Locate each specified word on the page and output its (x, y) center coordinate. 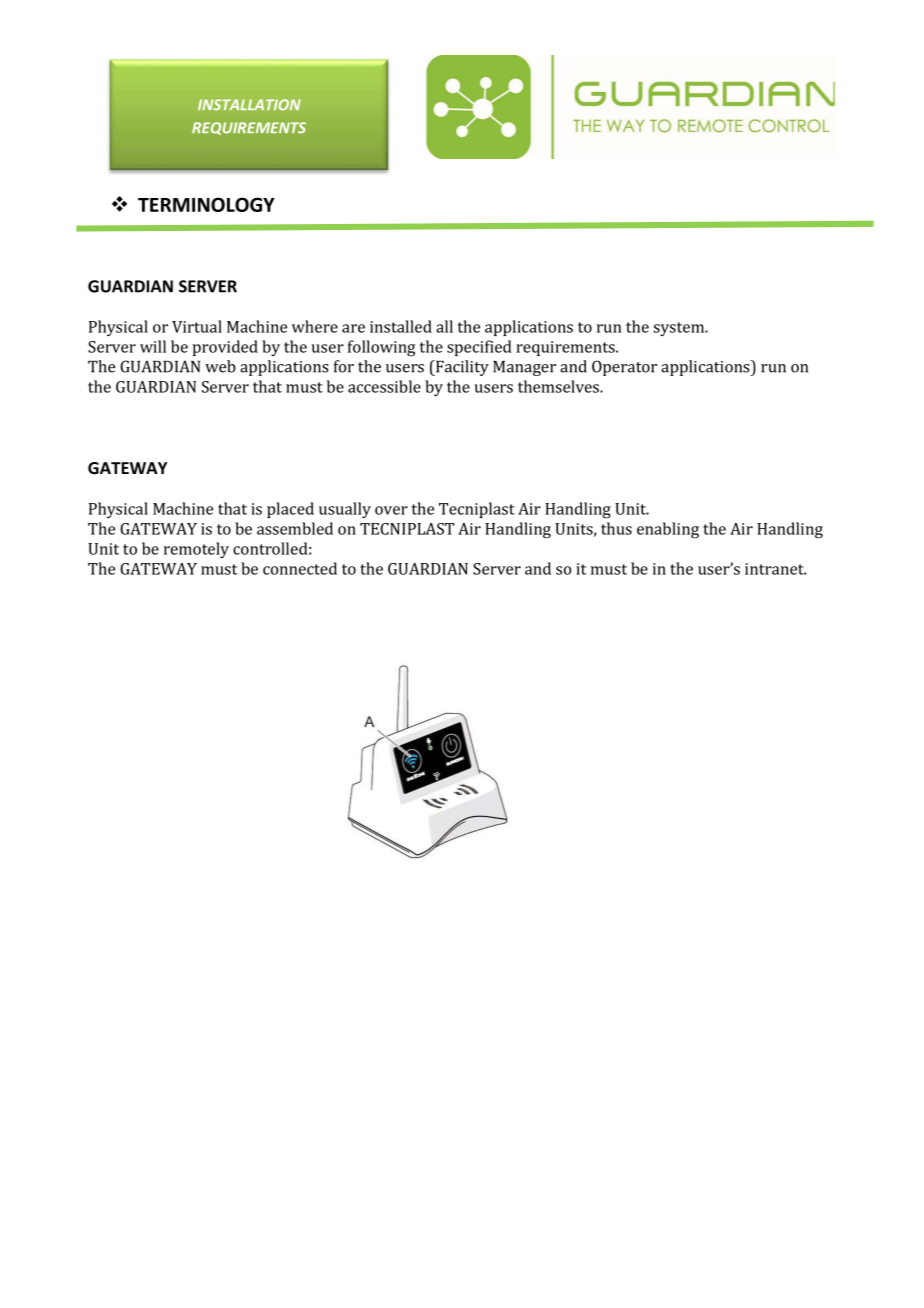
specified (479, 348)
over (391, 510)
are (353, 328)
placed (290, 510)
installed (401, 326)
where (315, 326)
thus (616, 528)
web (220, 366)
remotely (196, 550)
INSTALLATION (249, 104)
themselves (559, 386)
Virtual (197, 326)
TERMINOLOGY (206, 204)
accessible (384, 386)
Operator (624, 368)
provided (225, 348)
